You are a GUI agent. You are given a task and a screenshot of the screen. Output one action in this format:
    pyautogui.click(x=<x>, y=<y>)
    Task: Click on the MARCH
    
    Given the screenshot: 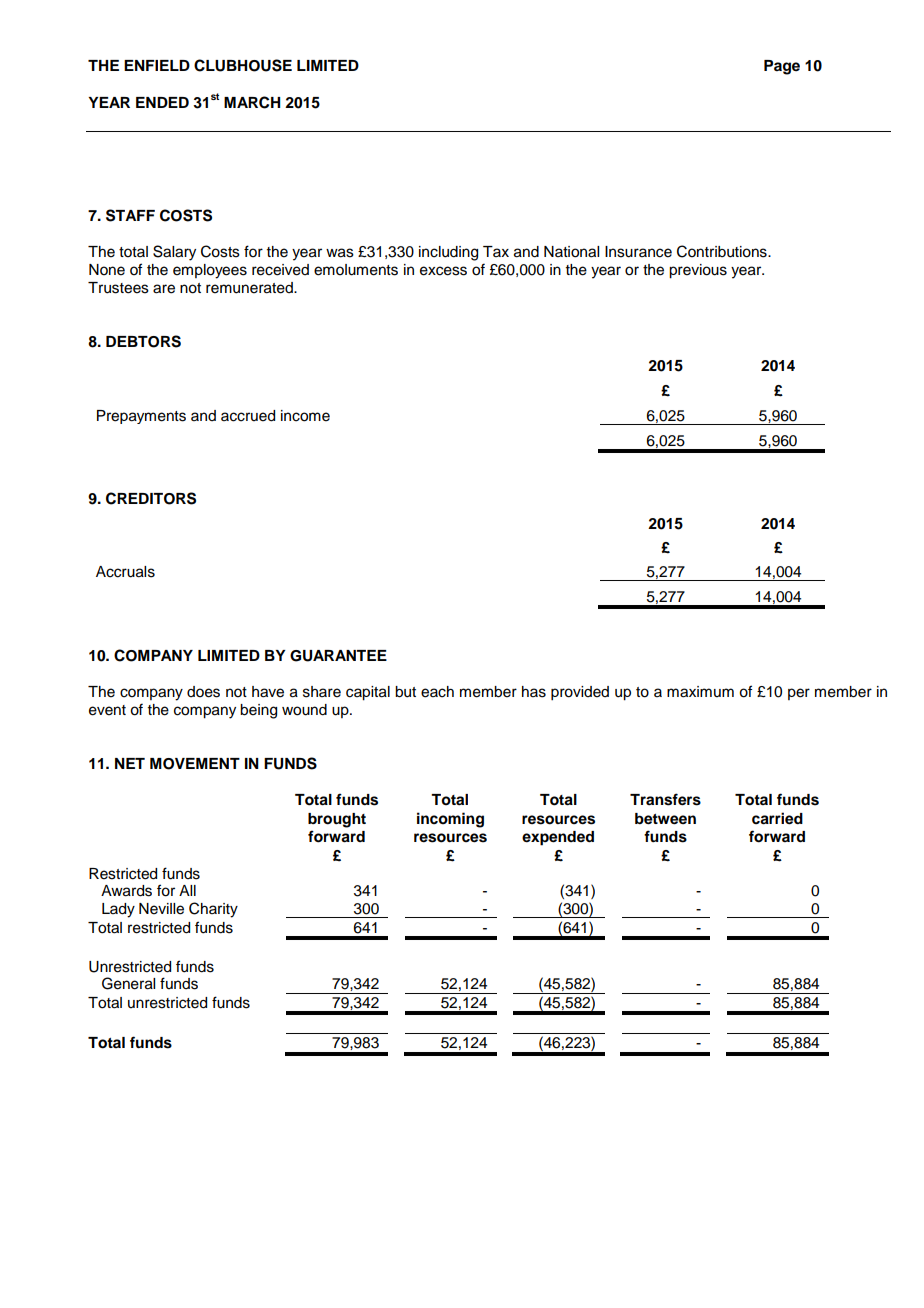 What is the action you would take?
    pyautogui.click(x=252, y=102)
